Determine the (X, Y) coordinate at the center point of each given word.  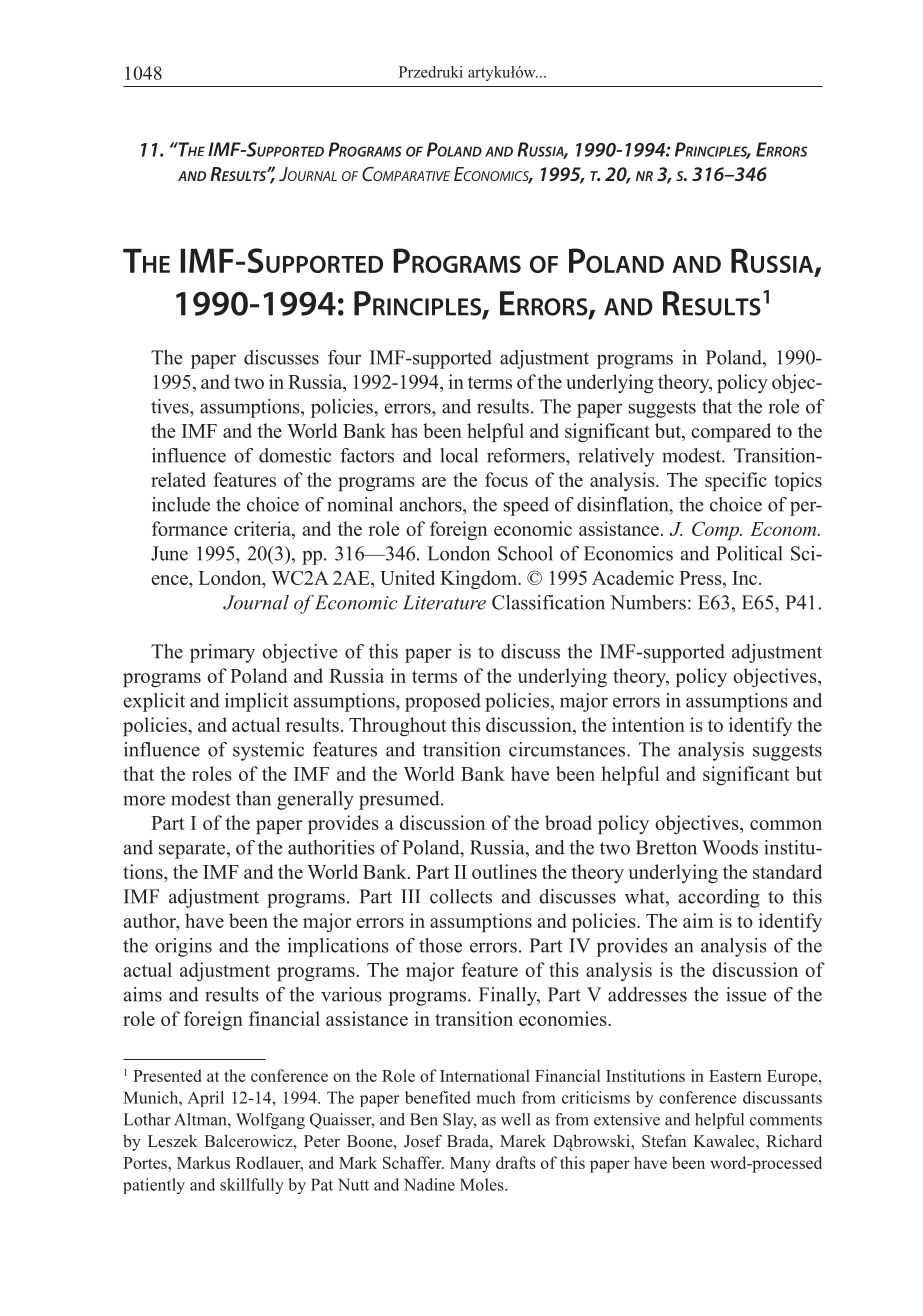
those (440, 945)
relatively (616, 457)
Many (470, 1165)
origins (183, 947)
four (344, 357)
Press (701, 579)
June (169, 553)
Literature (444, 602)
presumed (400, 800)
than (253, 798)
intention (648, 724)
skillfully (252, 1186)
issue (746, 994)
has (404, 430)
